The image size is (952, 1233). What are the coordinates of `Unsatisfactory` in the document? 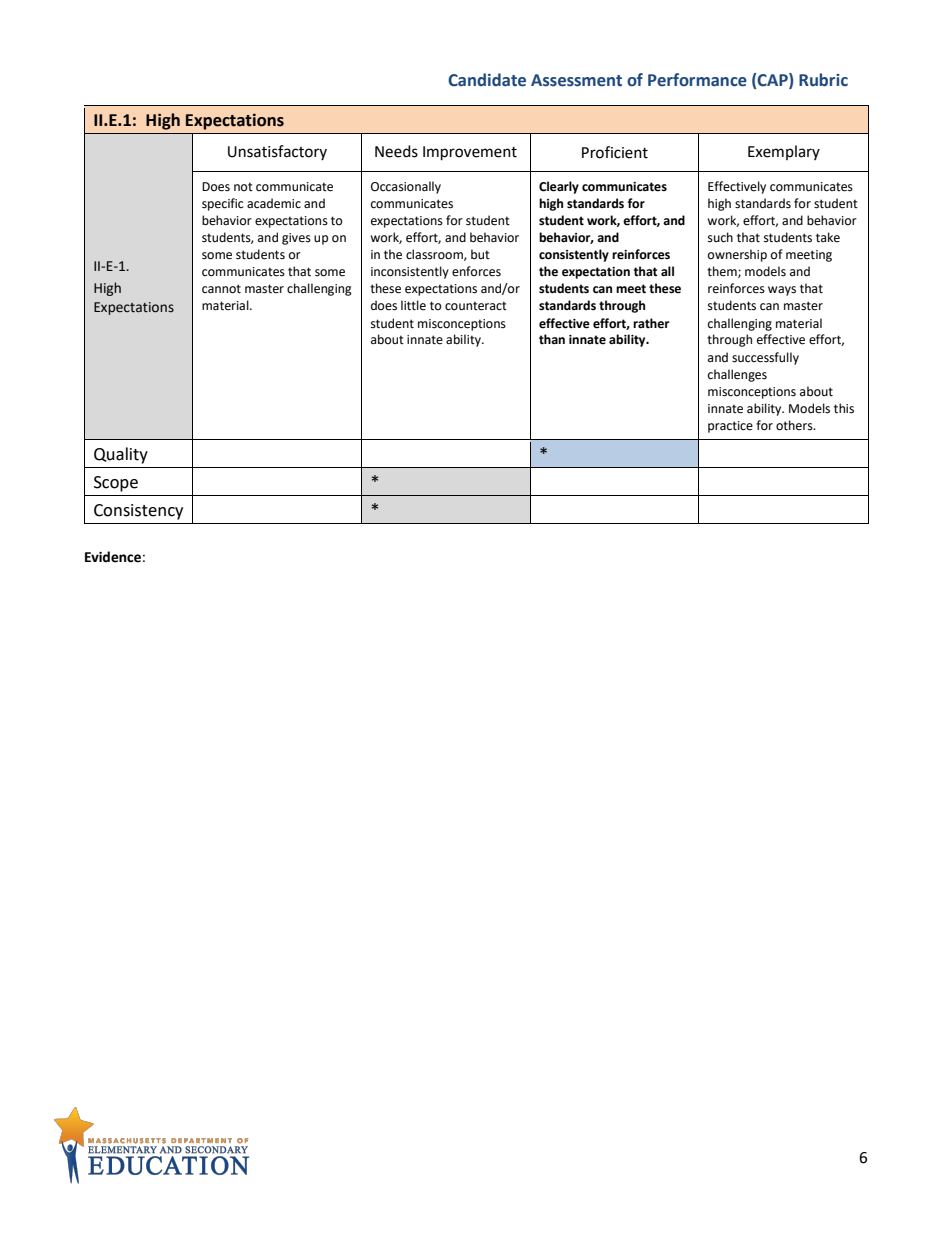 It's located at (277, 152).
